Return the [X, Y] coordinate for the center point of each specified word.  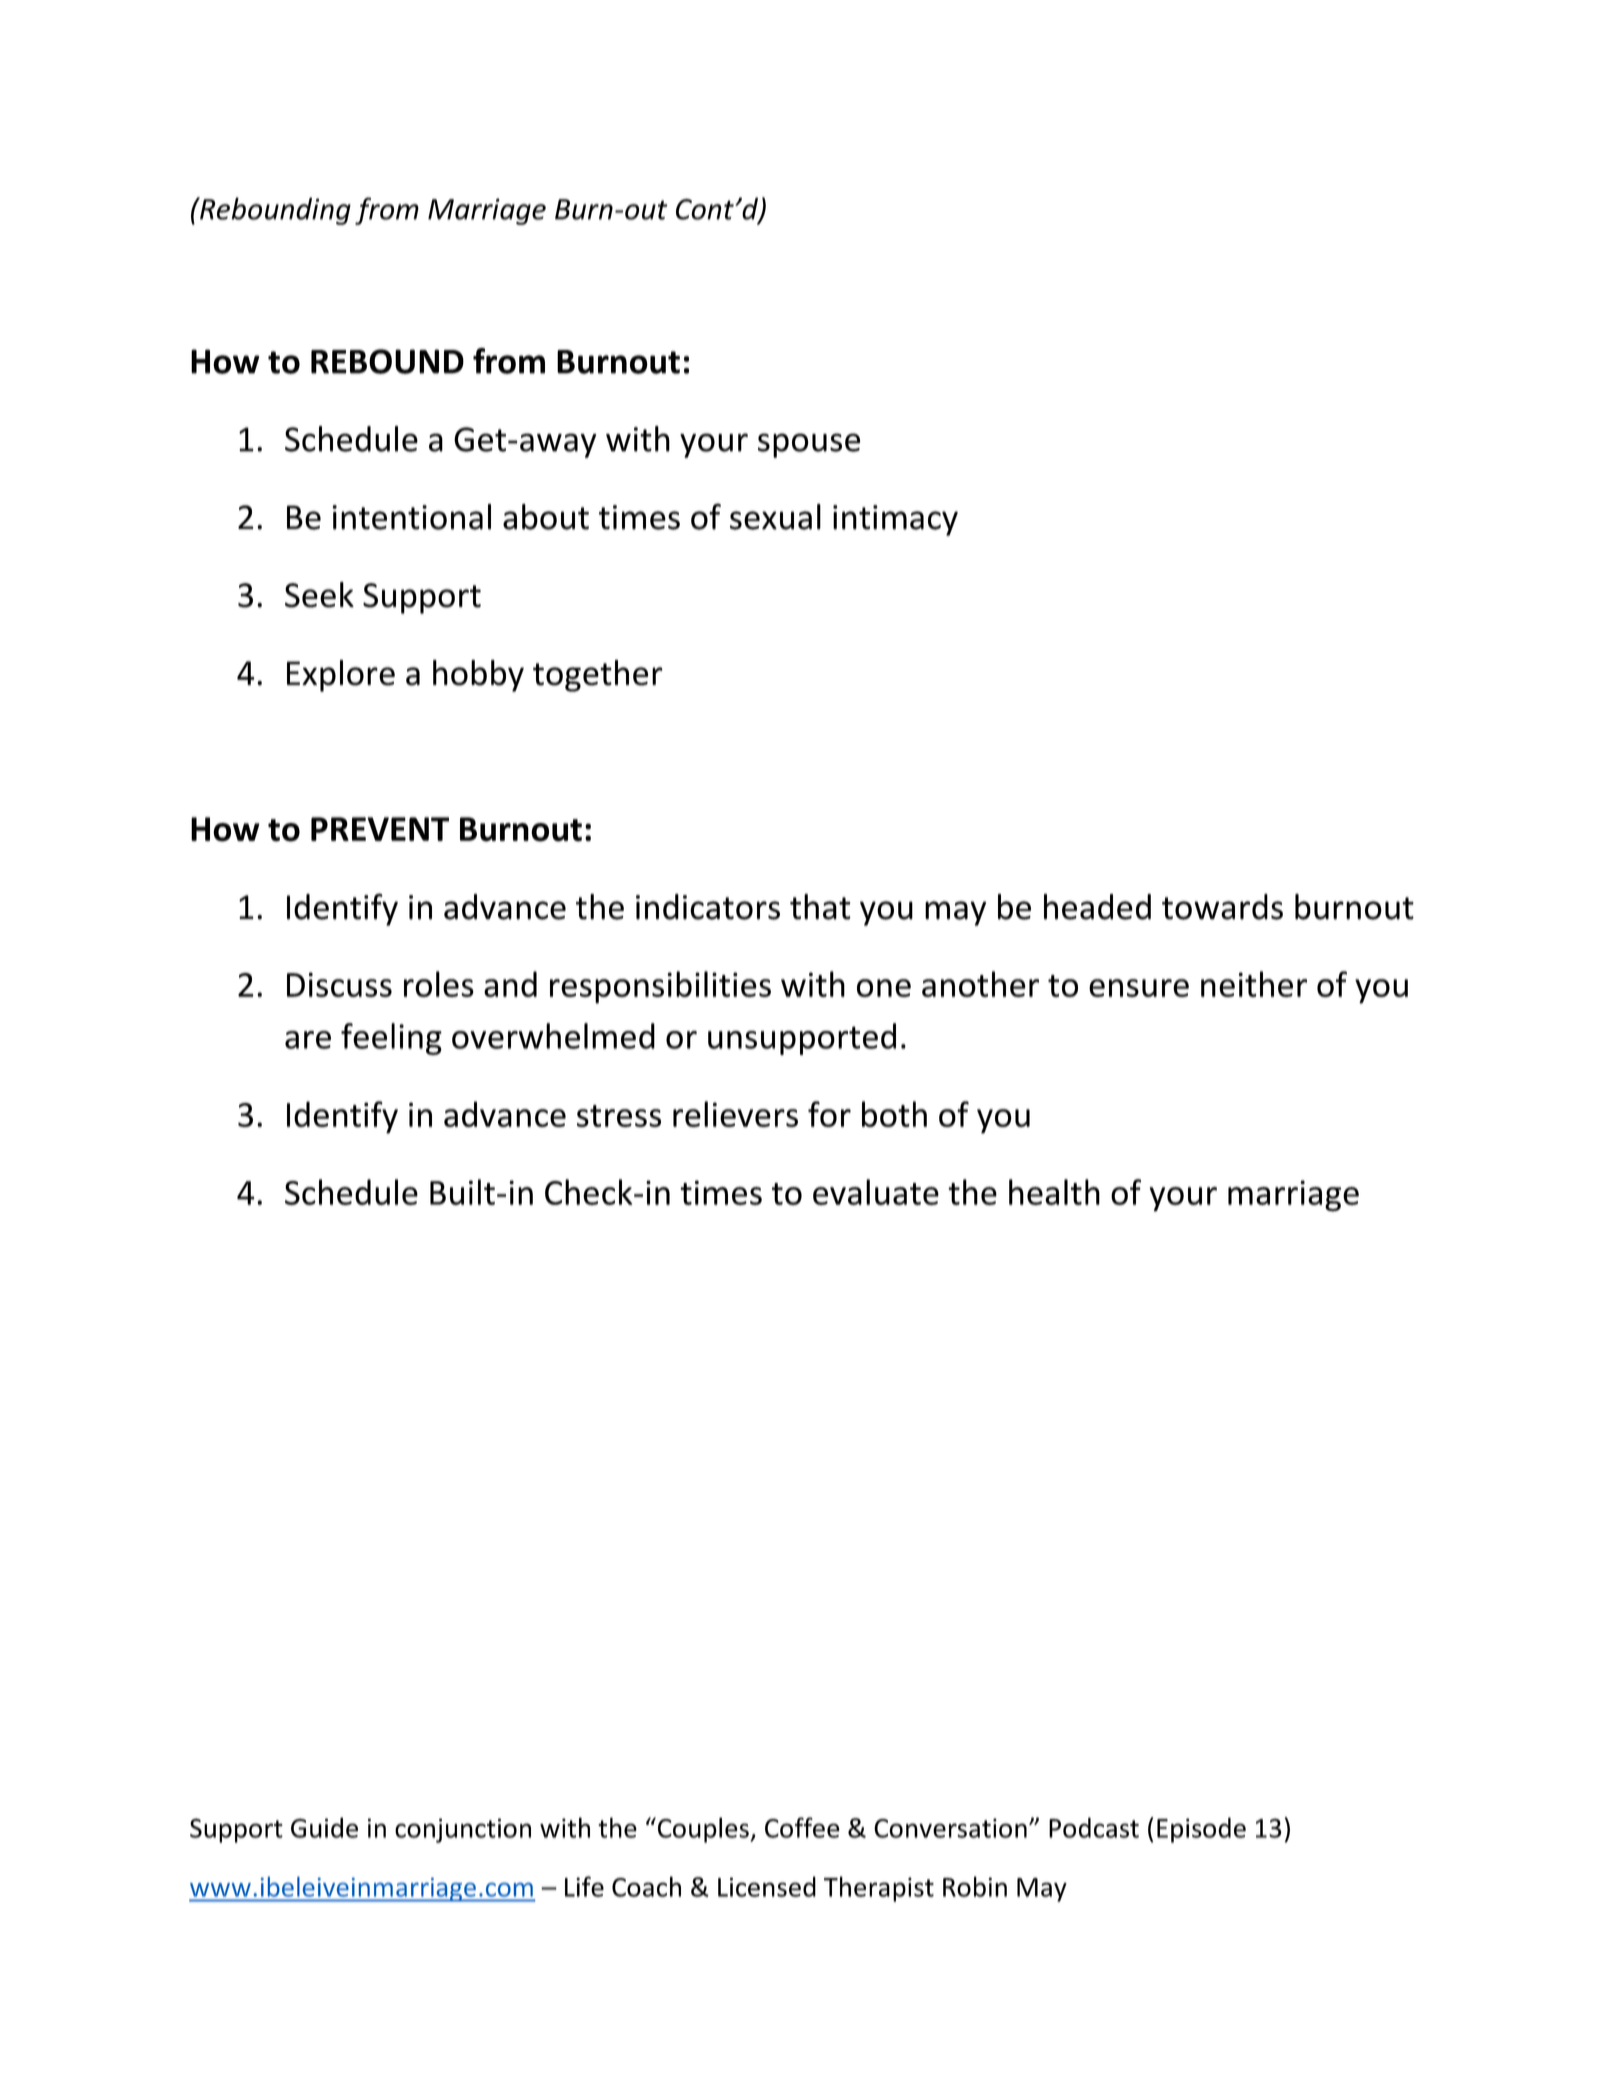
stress [619, 1116]
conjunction [463, 1830]
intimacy [895, 520]
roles [439, 984]
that [820, 907]
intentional [412, 517]
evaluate [876, 1192]
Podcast [1094, 1827]
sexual [775, 517]
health [1054, 1192]
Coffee [802, 1827]
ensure [1139, 988]
